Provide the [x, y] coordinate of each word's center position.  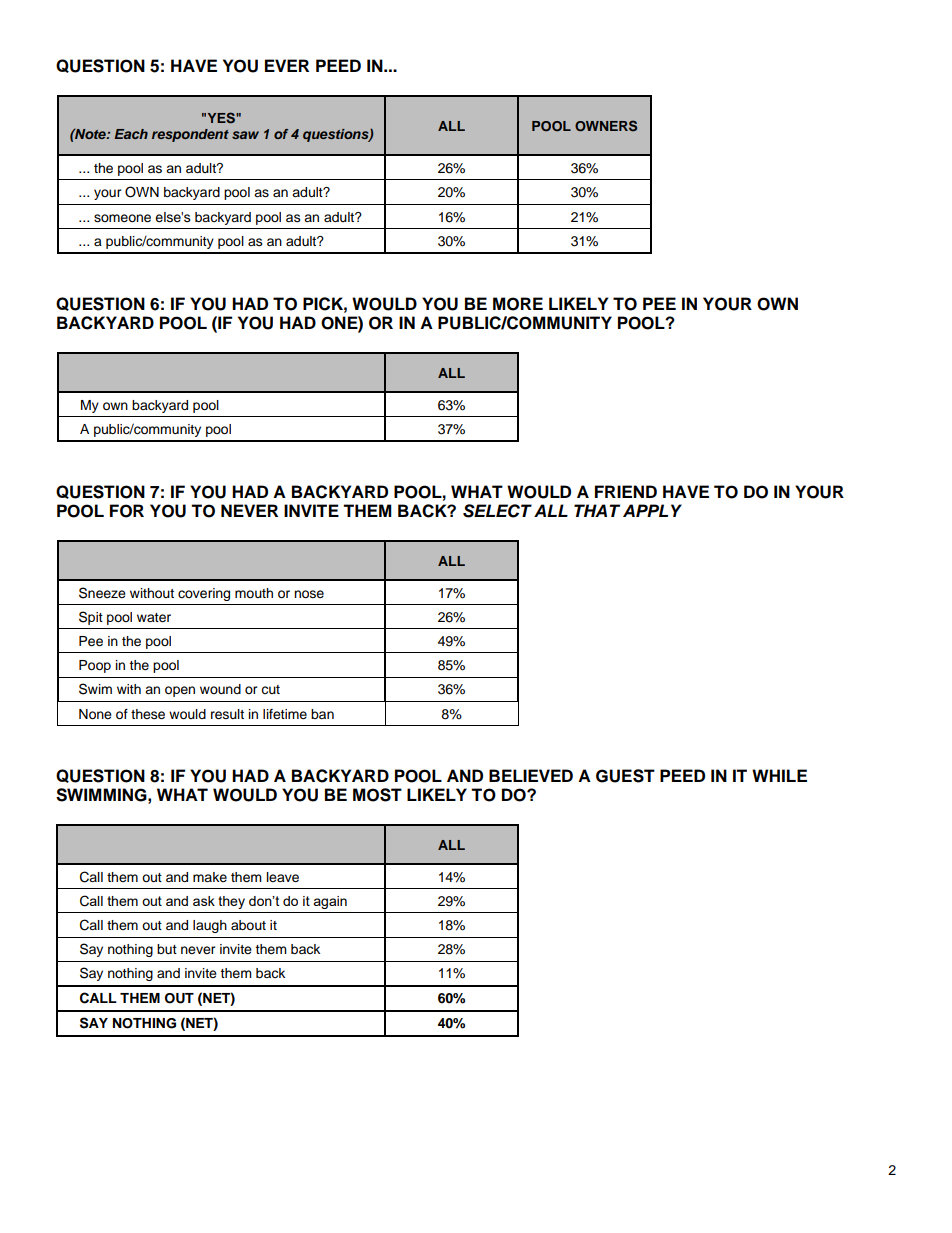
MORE [518, 304]
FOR [127, 511]
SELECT [497, 511]
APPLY [652, 510]
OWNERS [606, 126]
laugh [210, 926]
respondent [190, 135]
